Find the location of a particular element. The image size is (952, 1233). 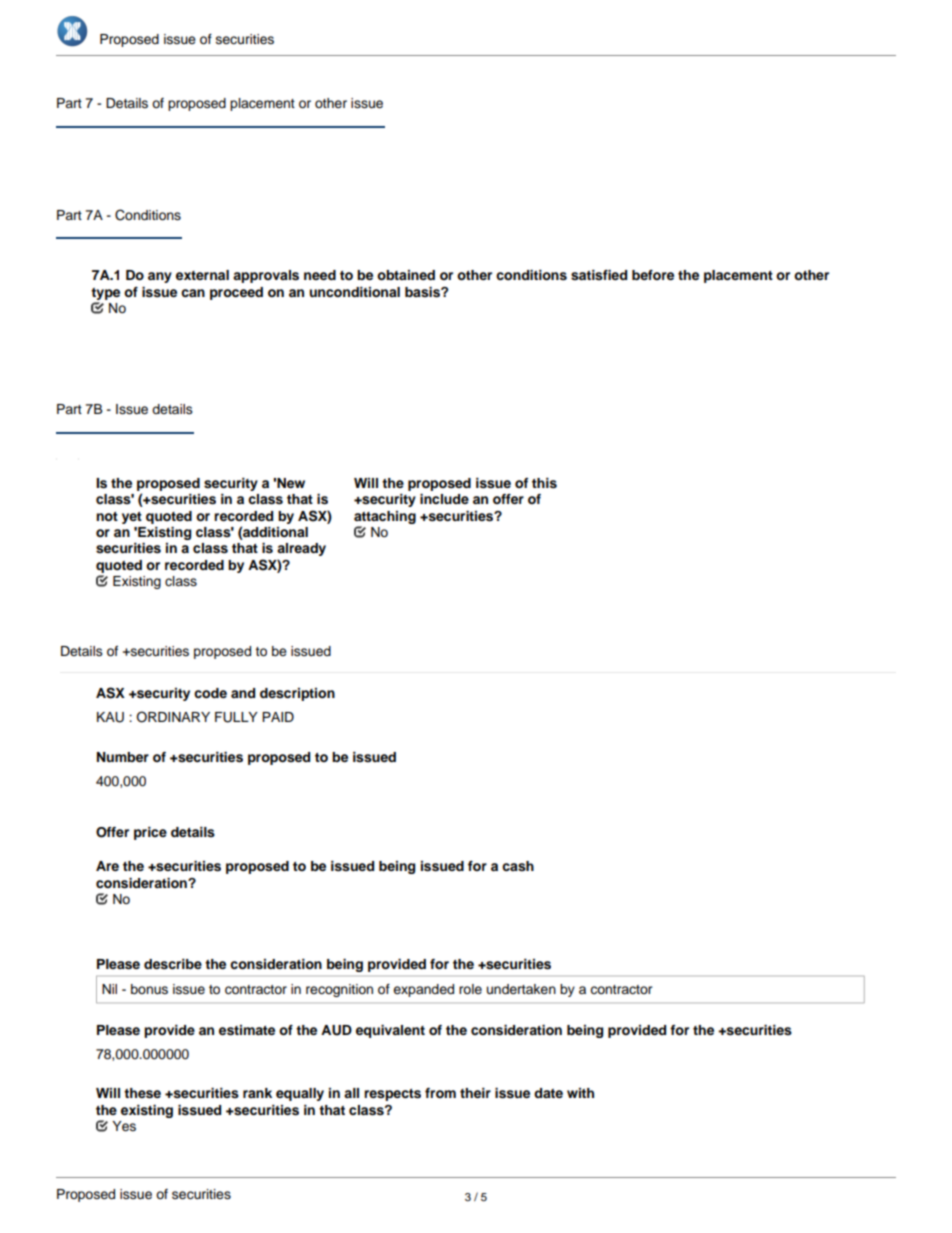

satisfied is located at coordinates (599, 275).
